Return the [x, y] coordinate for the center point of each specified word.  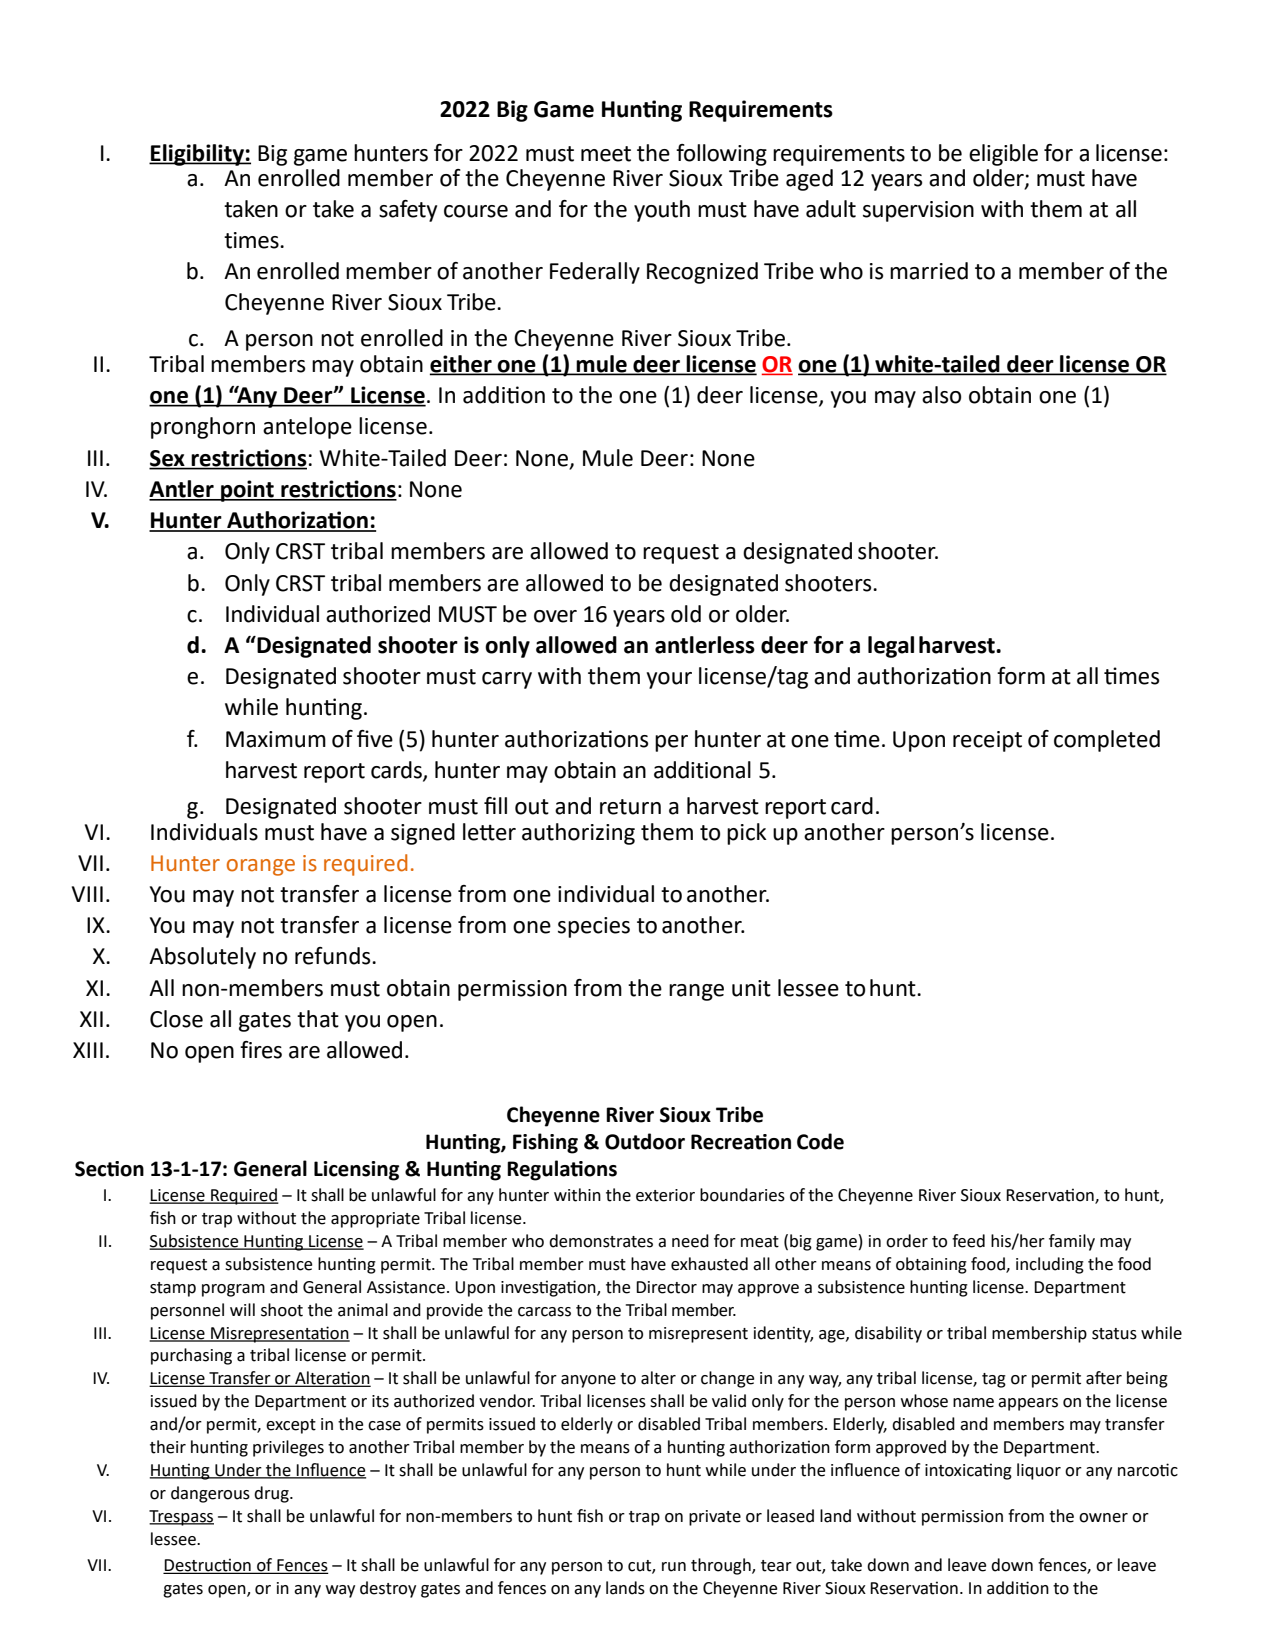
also [941, 395]
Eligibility [197, 155]
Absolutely [202, 958]
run [674, 1567]
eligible [1003, 155]
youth [662, 211]
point [247, 491]
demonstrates [601, 1241]
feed [968, 1241]
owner [1103, 1518]
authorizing [578, 834]
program [233, 1290]
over [555, 616]
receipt [987, 741]
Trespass [181, 1518]
